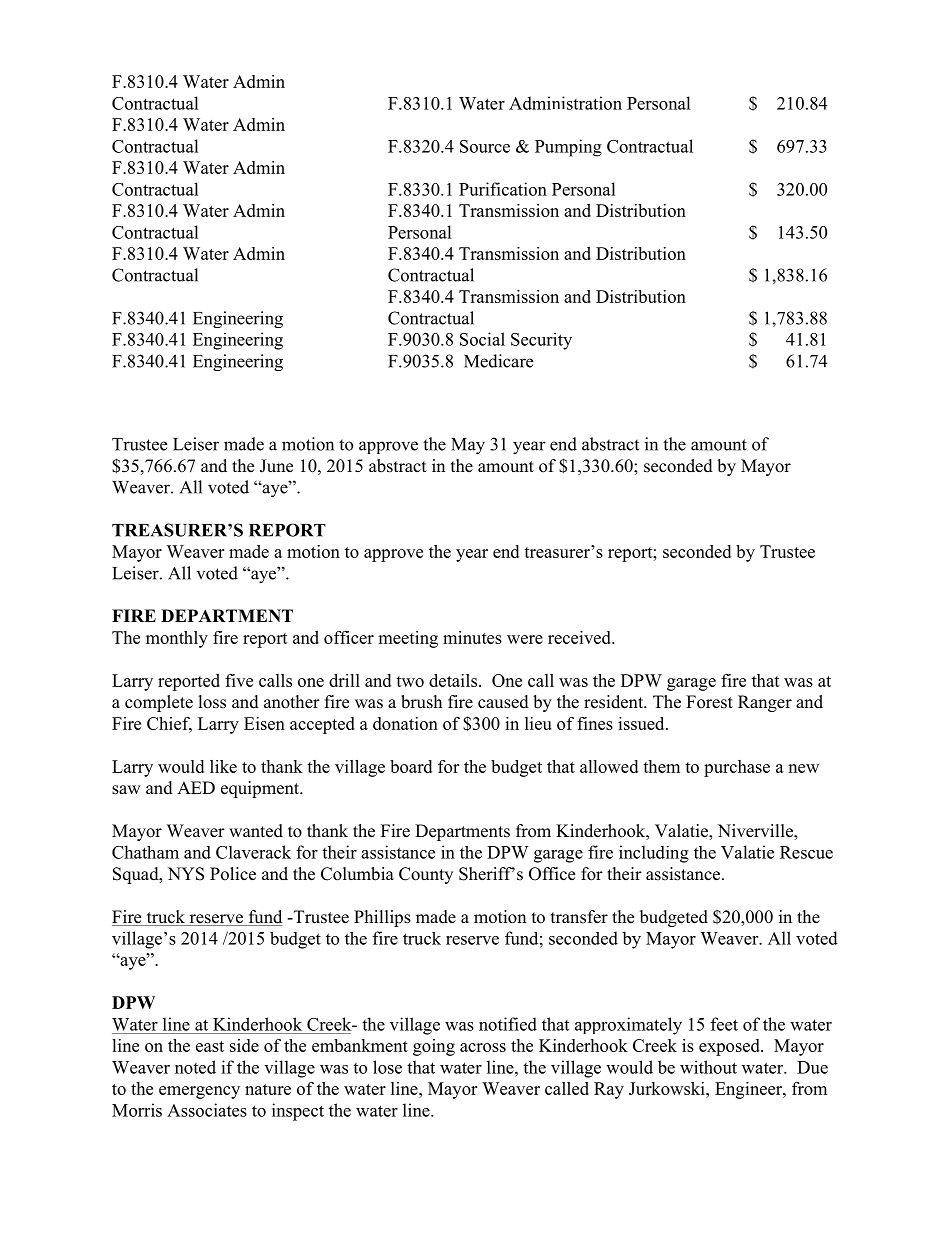 The height and width of the screenshot is (1233, 952). Describe the element at coordinates (199, 1092) in the screenshot. I see `emergency` at that location.
